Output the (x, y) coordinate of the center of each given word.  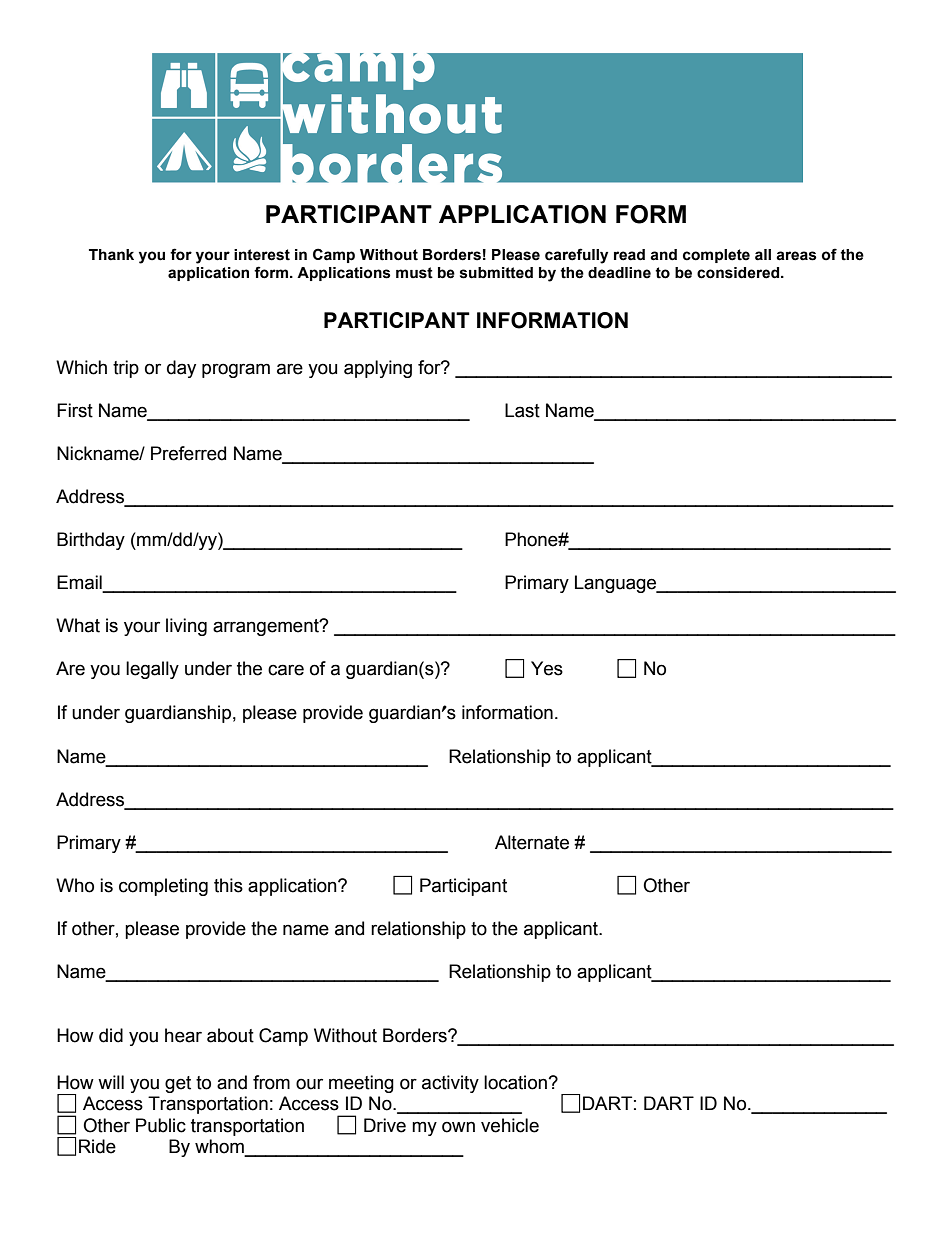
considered (739, 273)
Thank (111, 255)
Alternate (532, 842)
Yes (547, 668)
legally (152, 670)
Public (161, 1125)
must (414, 273)
